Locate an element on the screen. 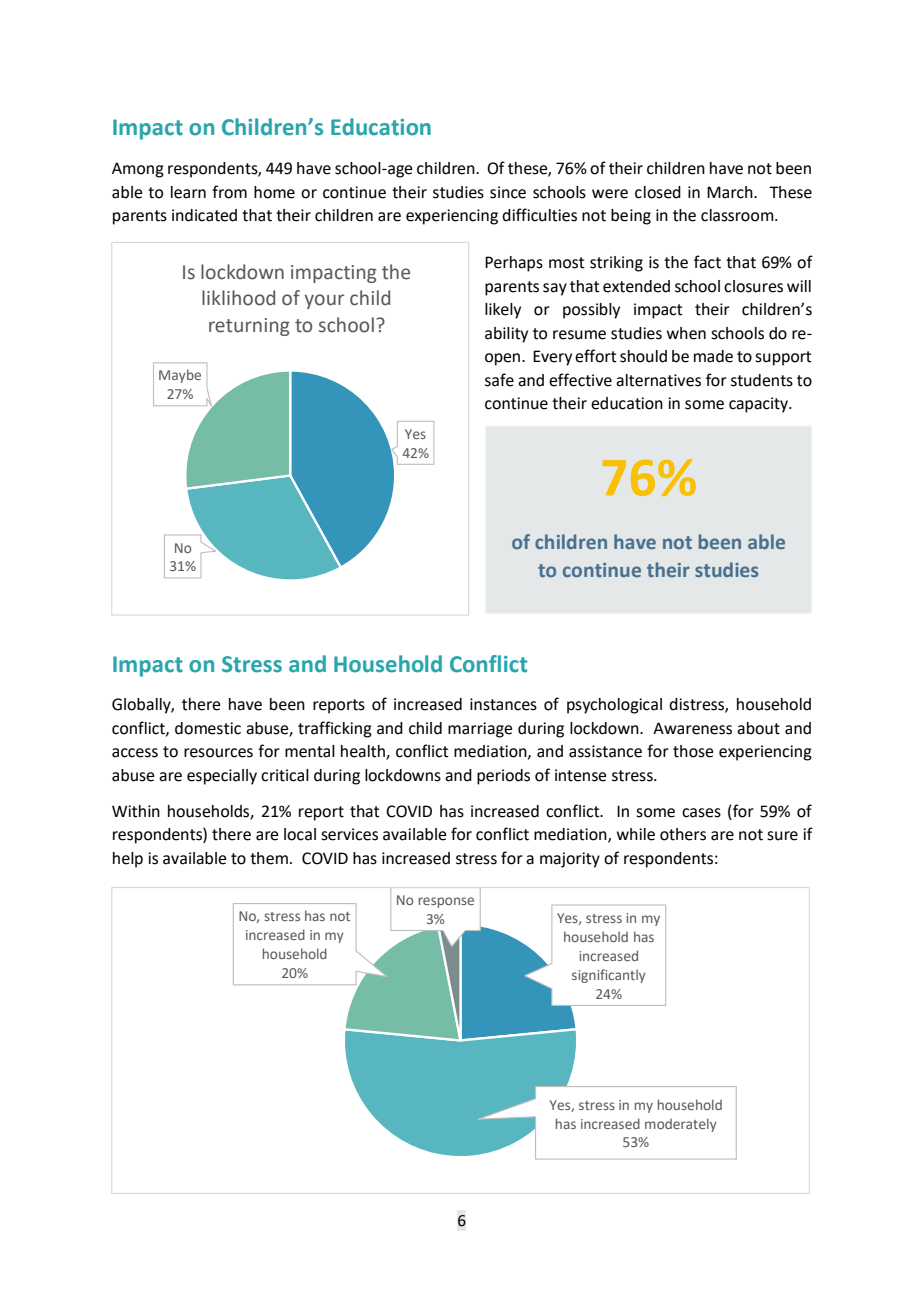 Image resolution: width=924 pixels, height=1307 pixels. March is located at coordinates (731, 192).
